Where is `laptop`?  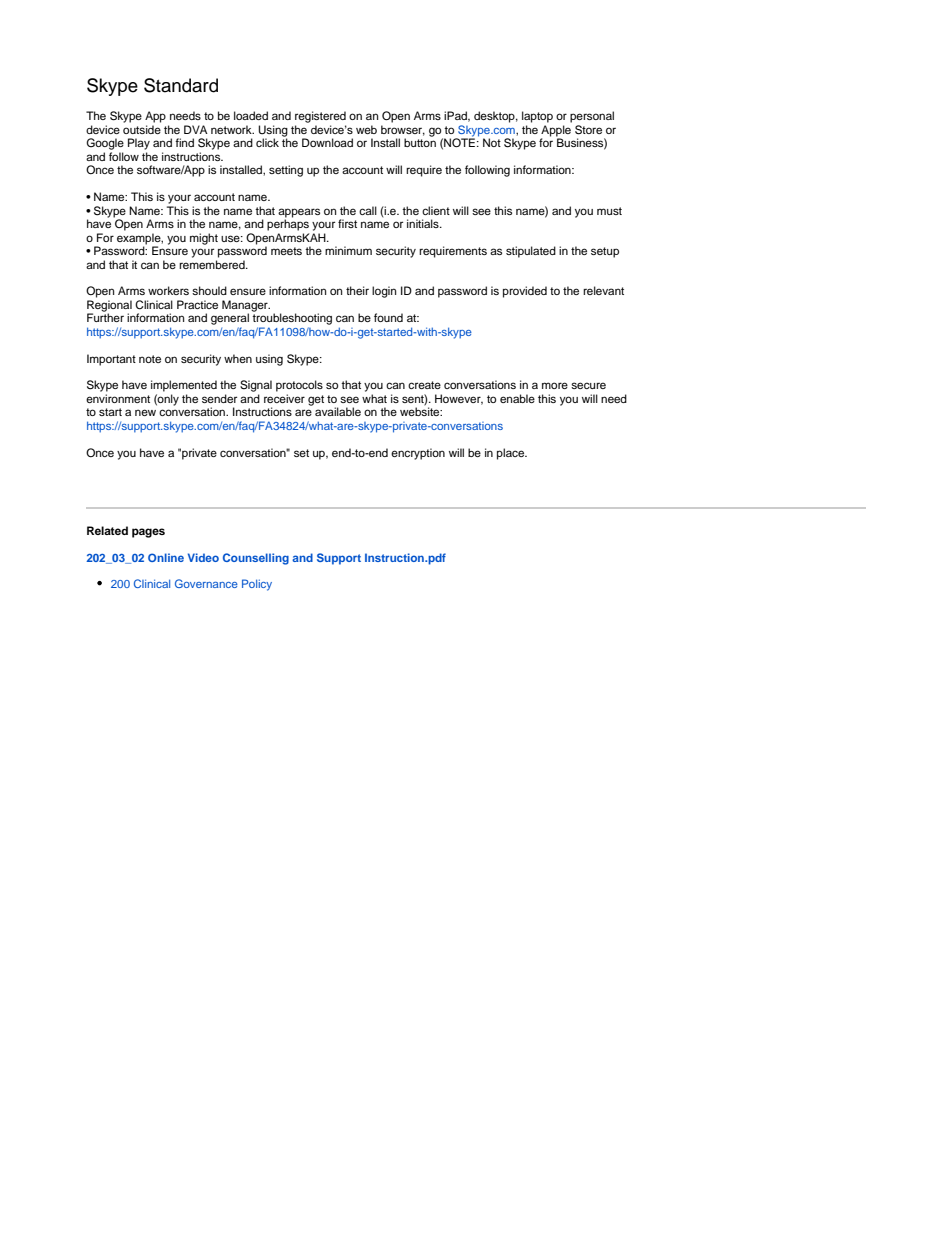 laptop is located at coordinates (537, 117).
